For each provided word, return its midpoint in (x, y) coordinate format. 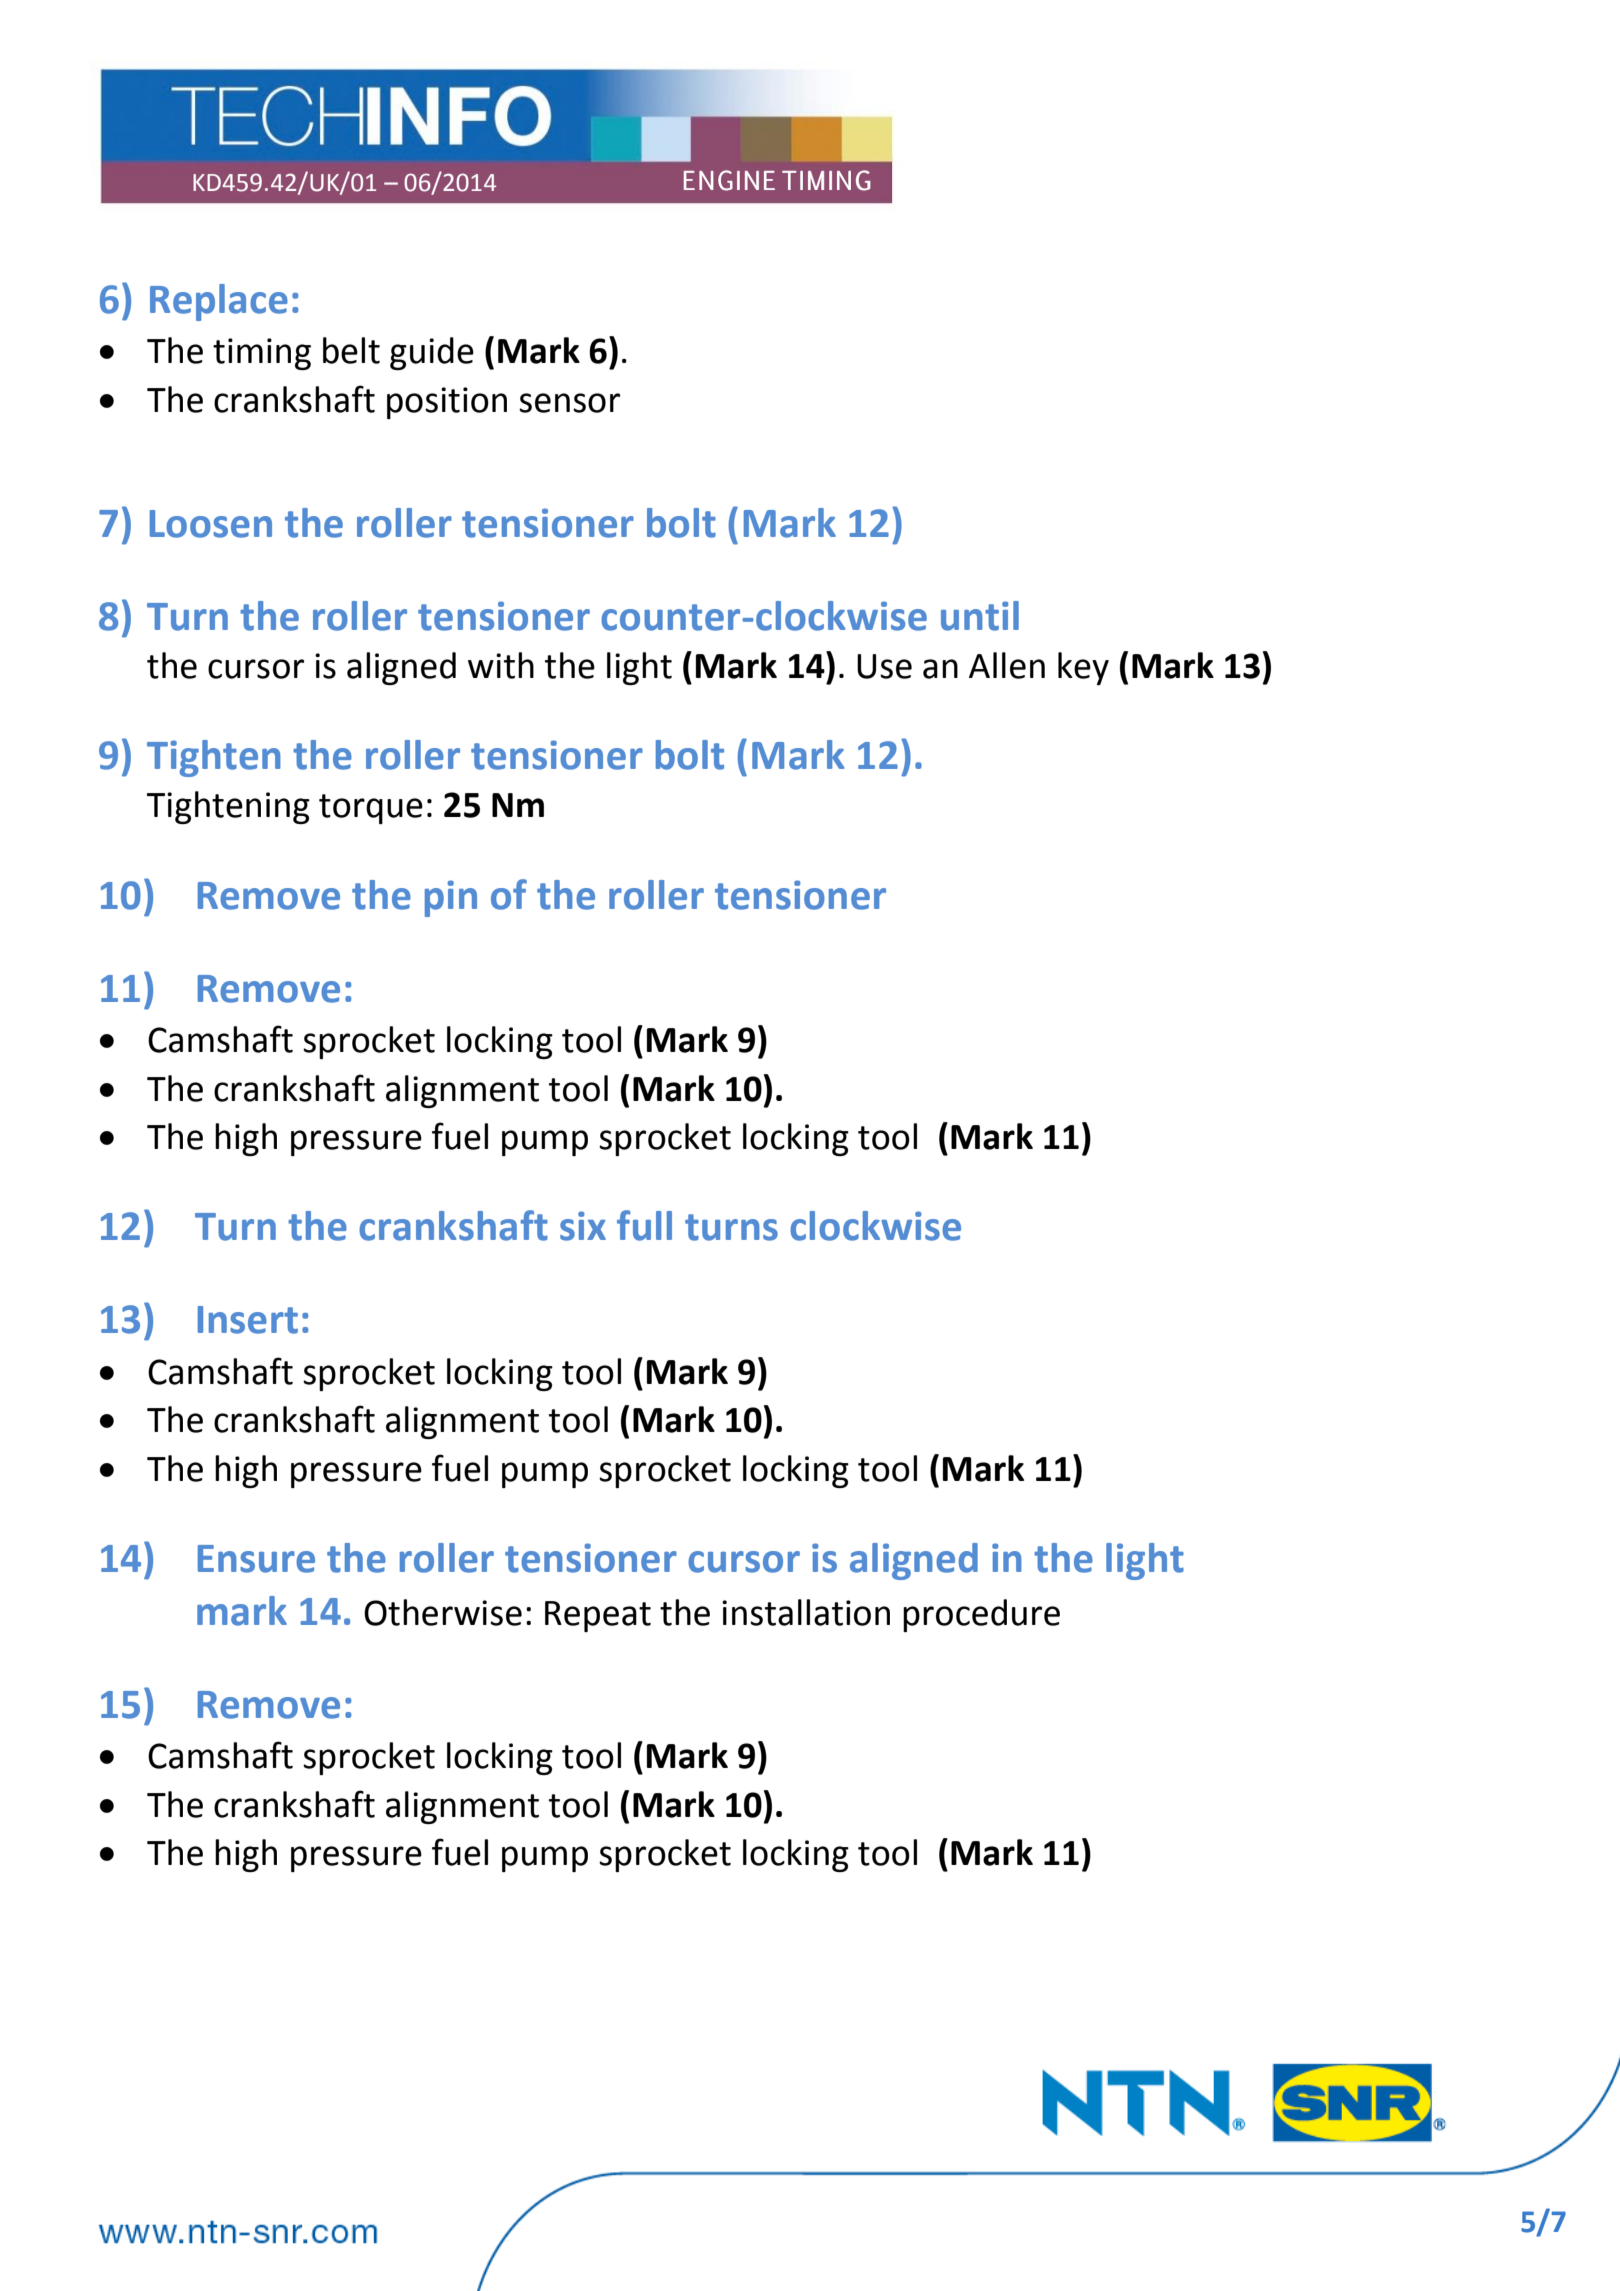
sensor (569, 403)
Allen (1007, 665)
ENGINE (729, 180)
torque (371, 809)
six (583, 1226)
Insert (248, 1320)
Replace (219, 302)
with (501, 665)
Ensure (256, 1559)
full (644, 1225)
